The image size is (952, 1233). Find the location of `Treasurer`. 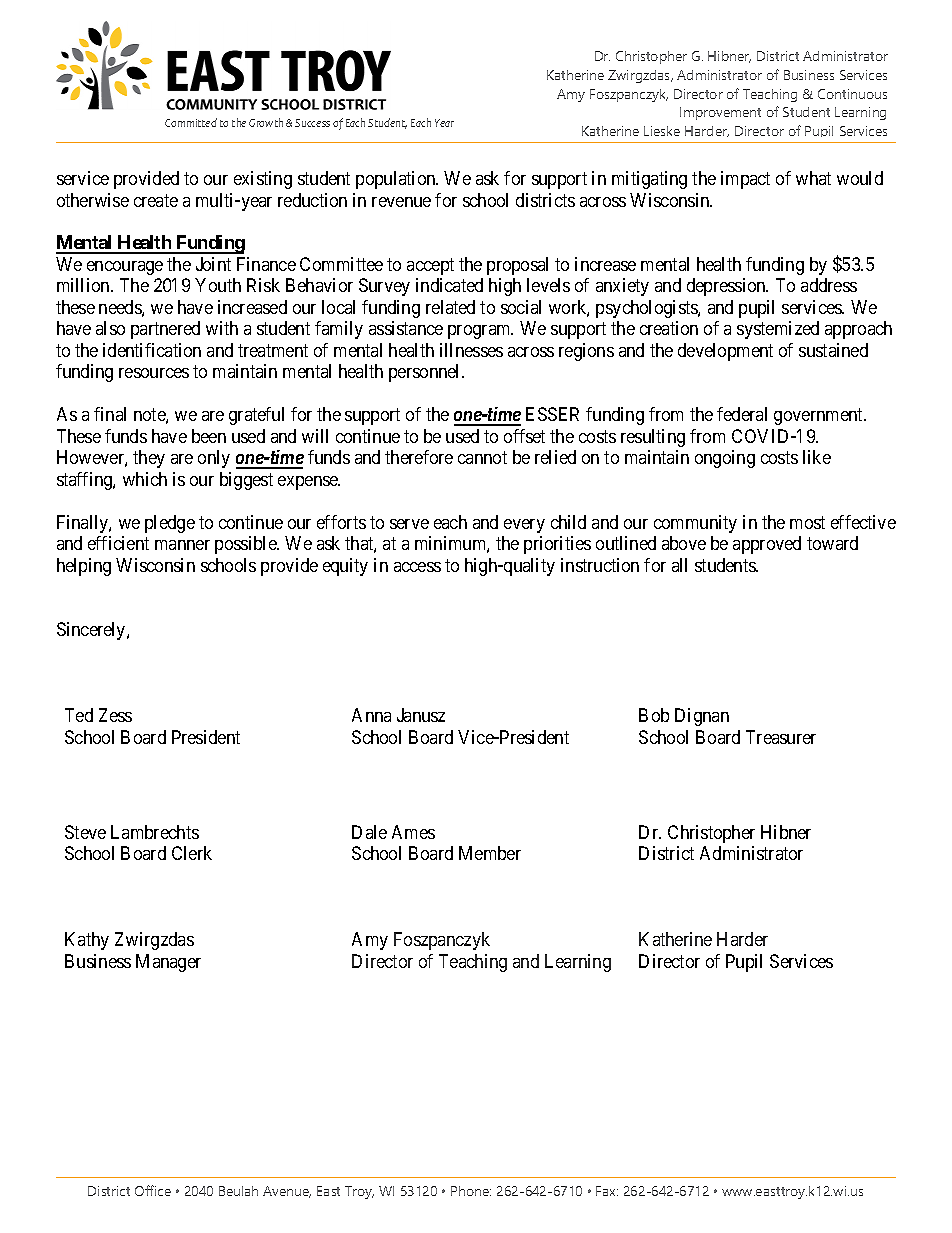

Treasurer is located at coordinates (781, 737).
